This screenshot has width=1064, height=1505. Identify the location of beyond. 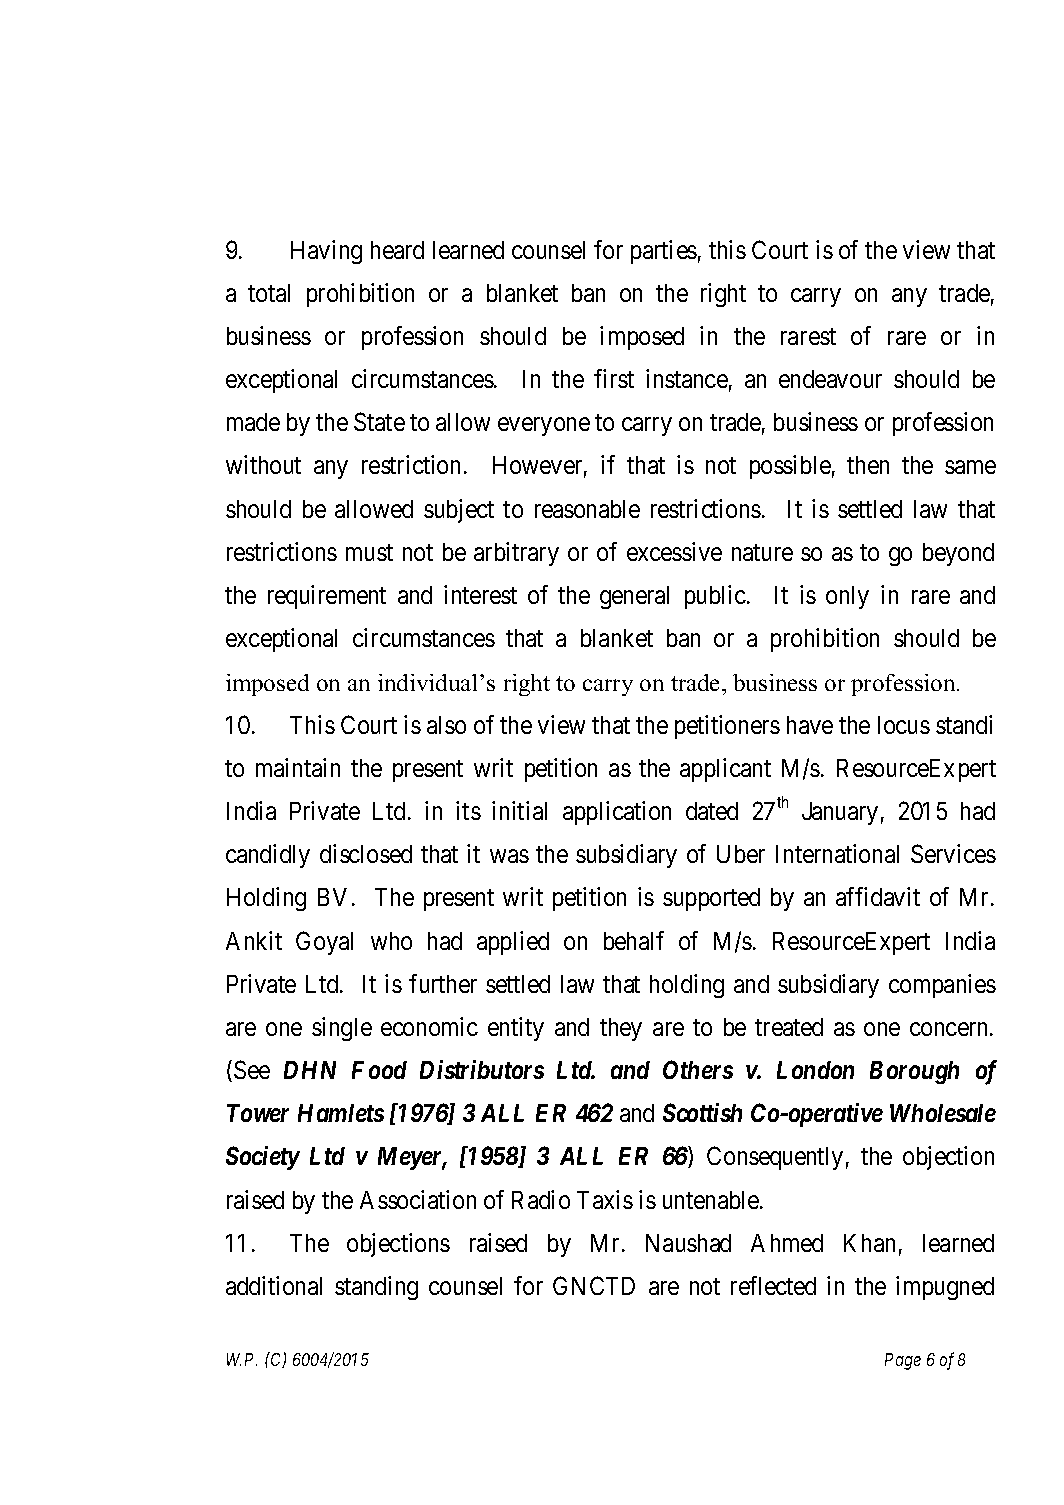
(958, 554).
